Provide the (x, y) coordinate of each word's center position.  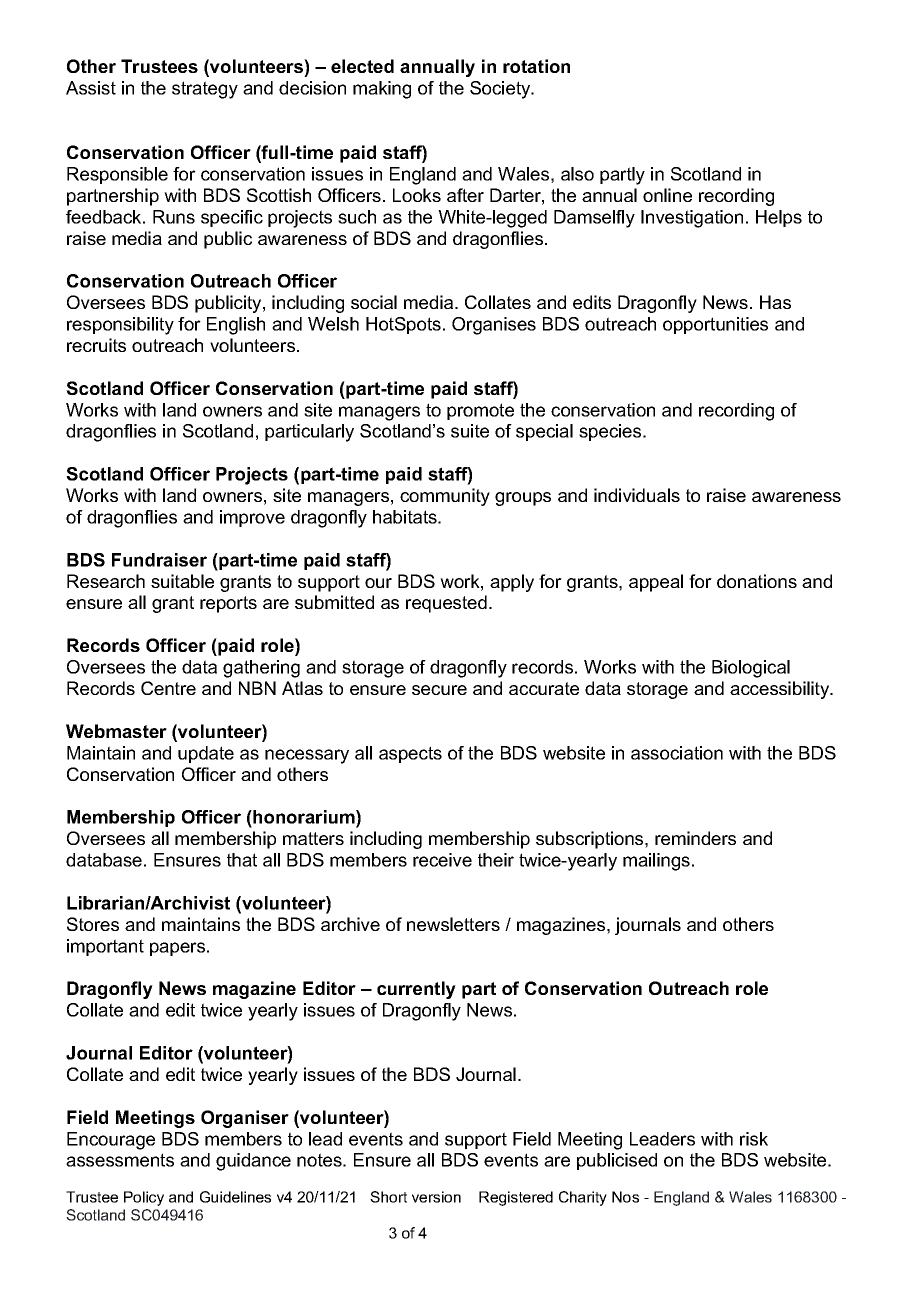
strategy (205, 90)
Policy (144, 1198)
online (667, 195)
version (436, 1197)
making (382, 90)
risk (754, 1139)
